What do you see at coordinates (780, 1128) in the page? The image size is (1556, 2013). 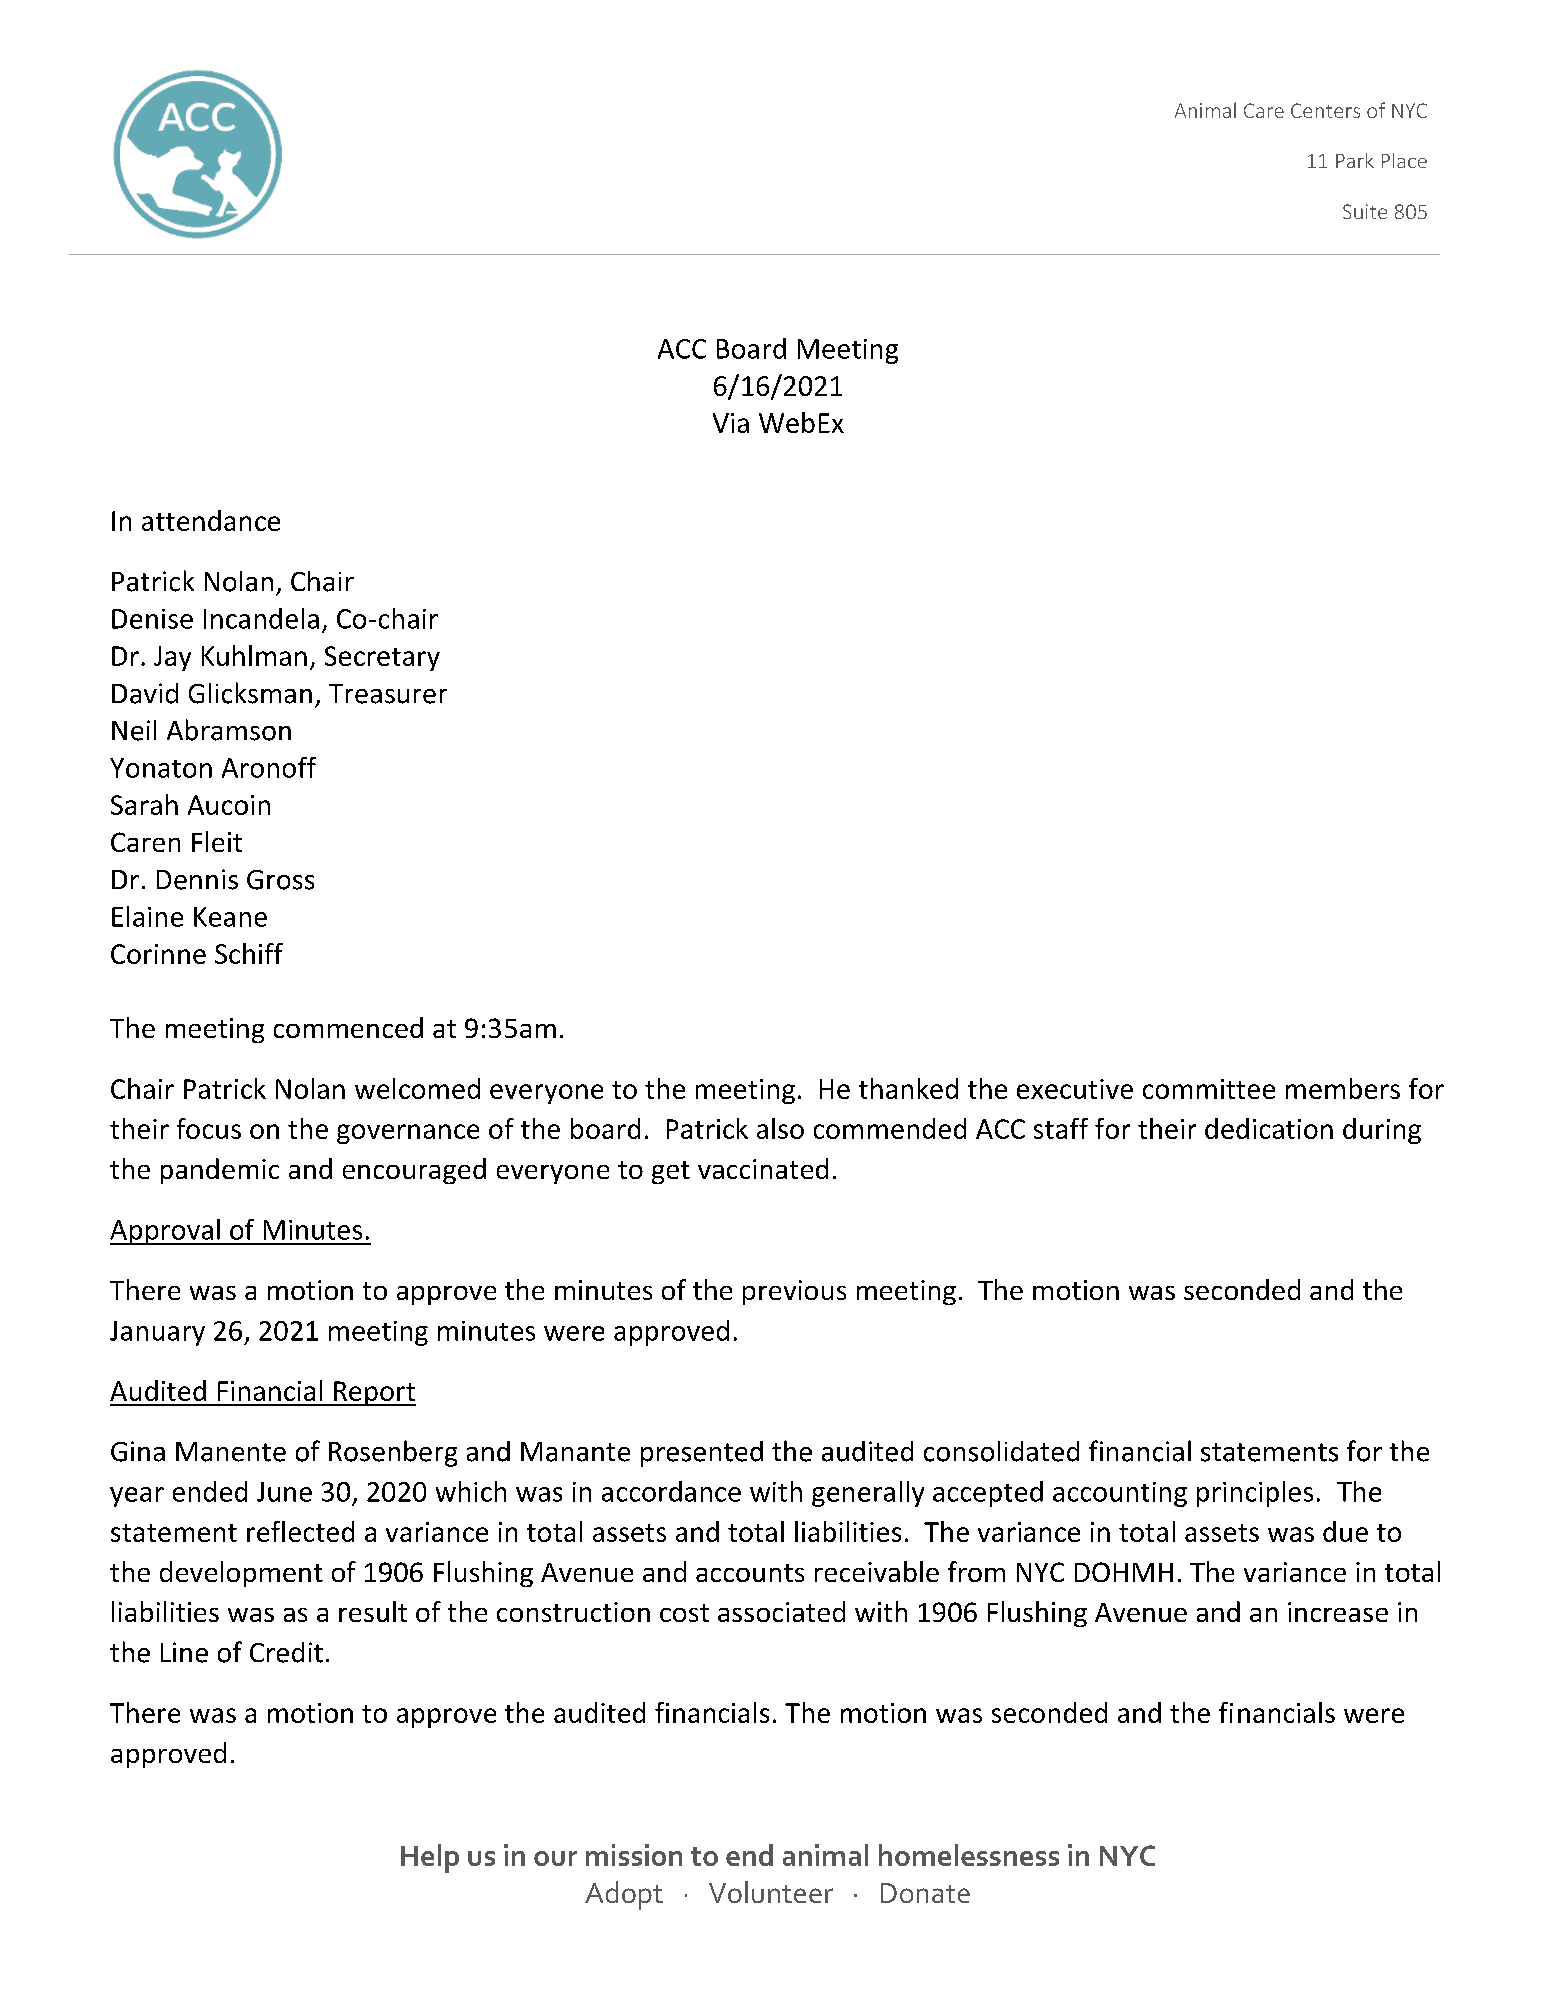 I see `also` at bounding box center [780, 1128].
